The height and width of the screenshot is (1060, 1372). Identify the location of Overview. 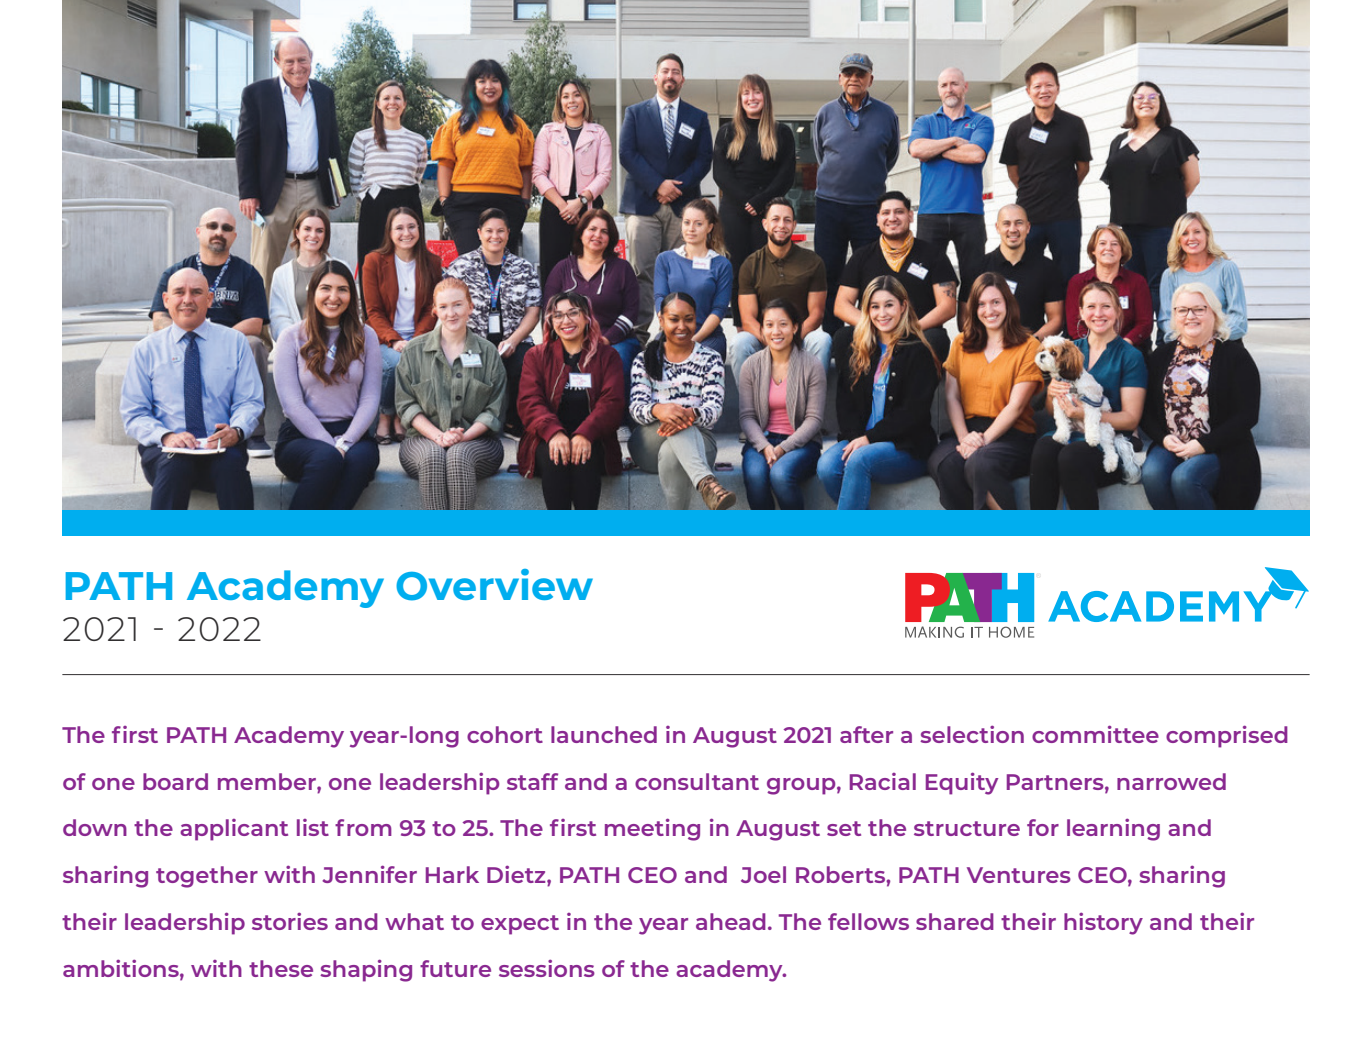
(494, 585).
